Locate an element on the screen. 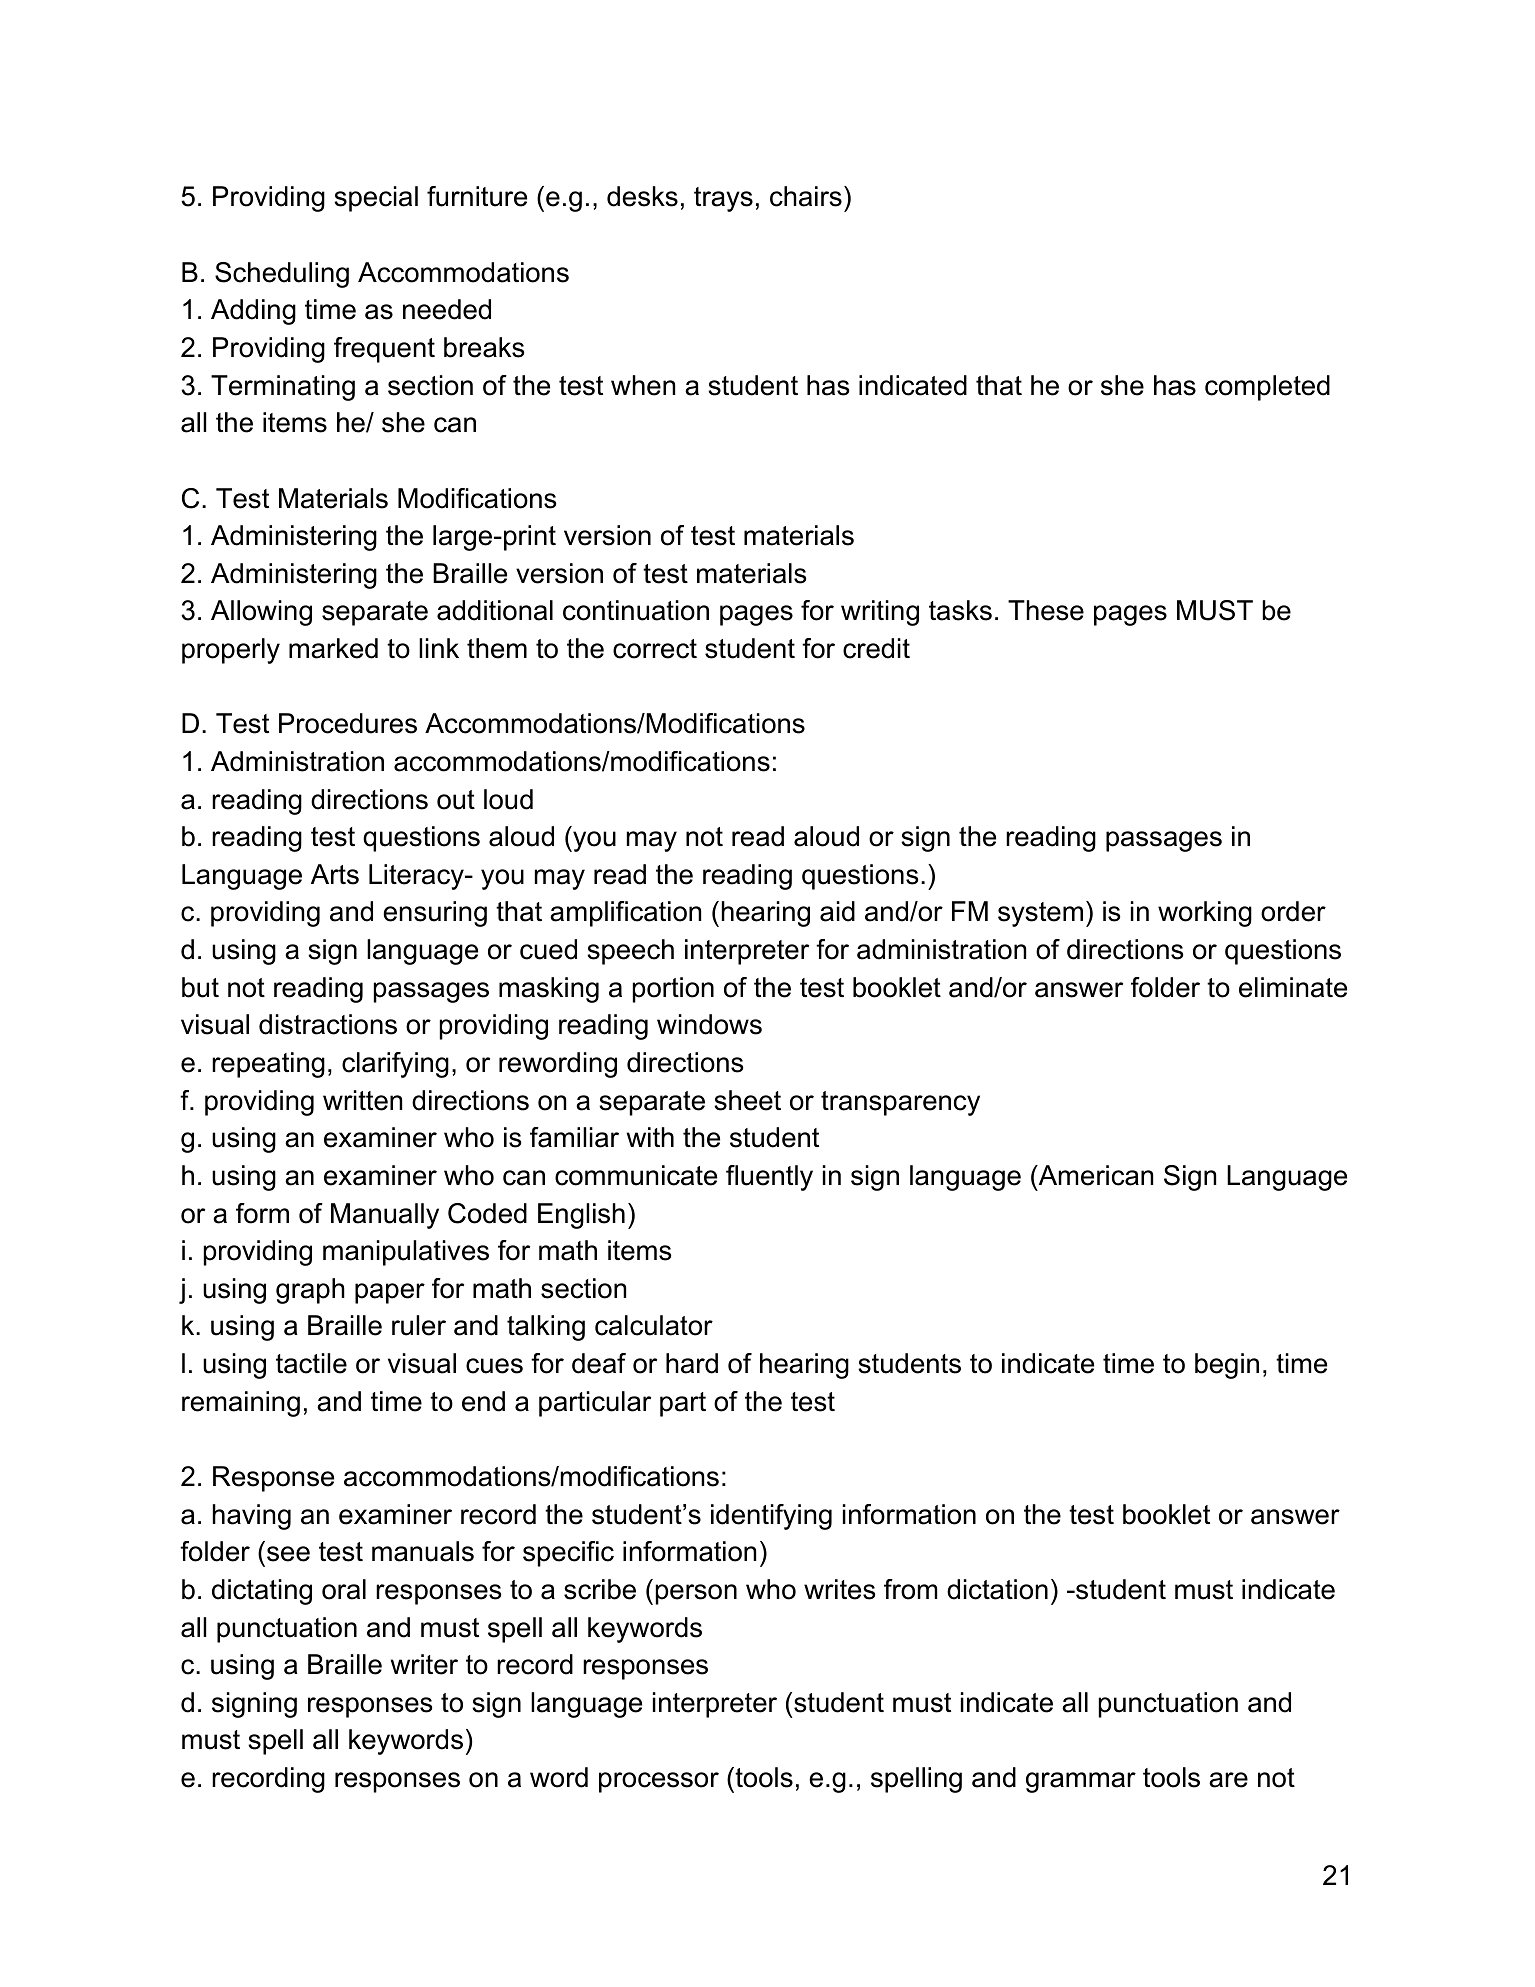  Manually is located at coordinates (385, 1216).
